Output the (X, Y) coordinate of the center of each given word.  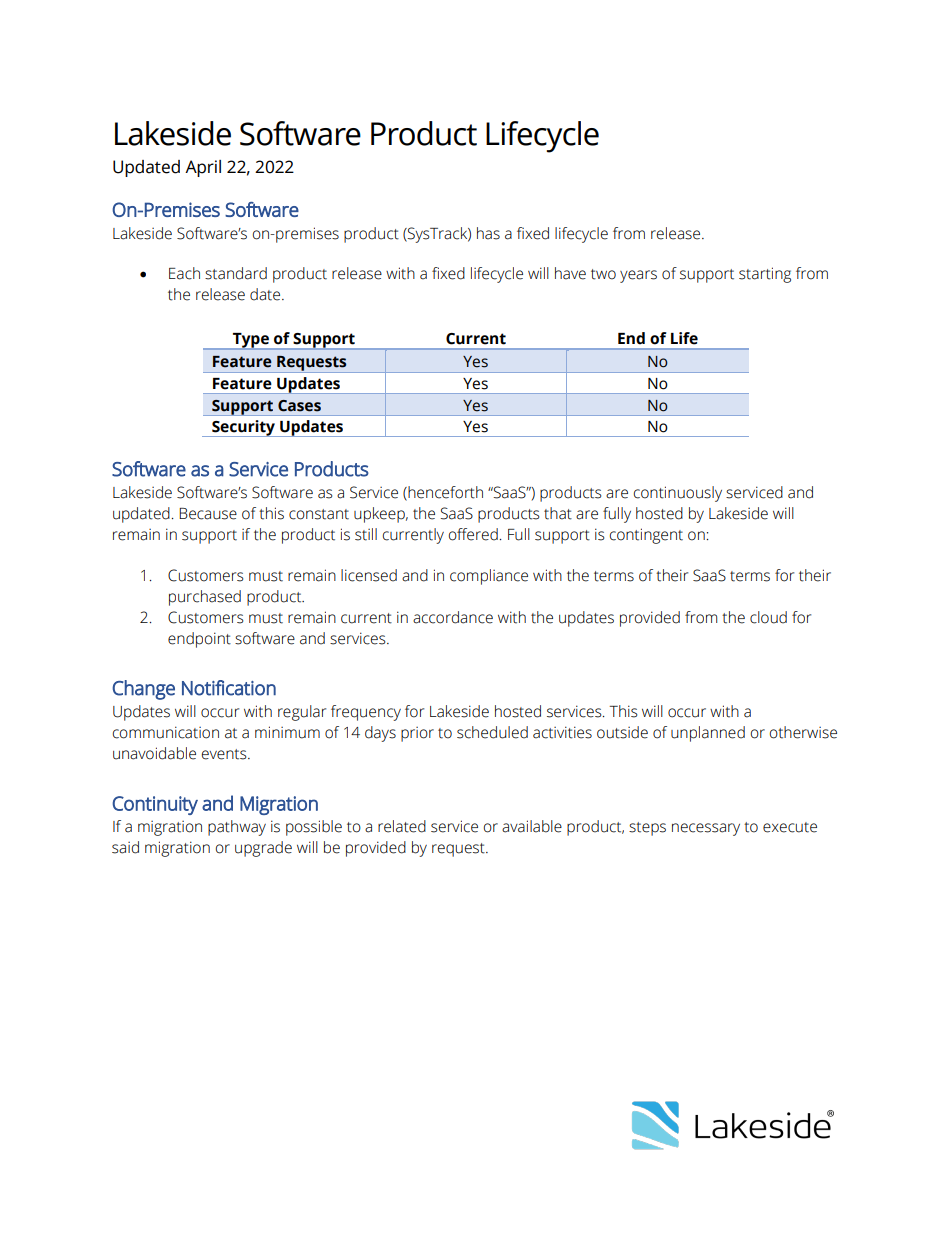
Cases (299, 406)
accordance (453, 617)
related (402, 826)
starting (765, 275)
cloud (768, 617)
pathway (237, 828)
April (203, 168)
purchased (205, 598)
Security (243, 428)
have (570, 273)
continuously (678, 494)
